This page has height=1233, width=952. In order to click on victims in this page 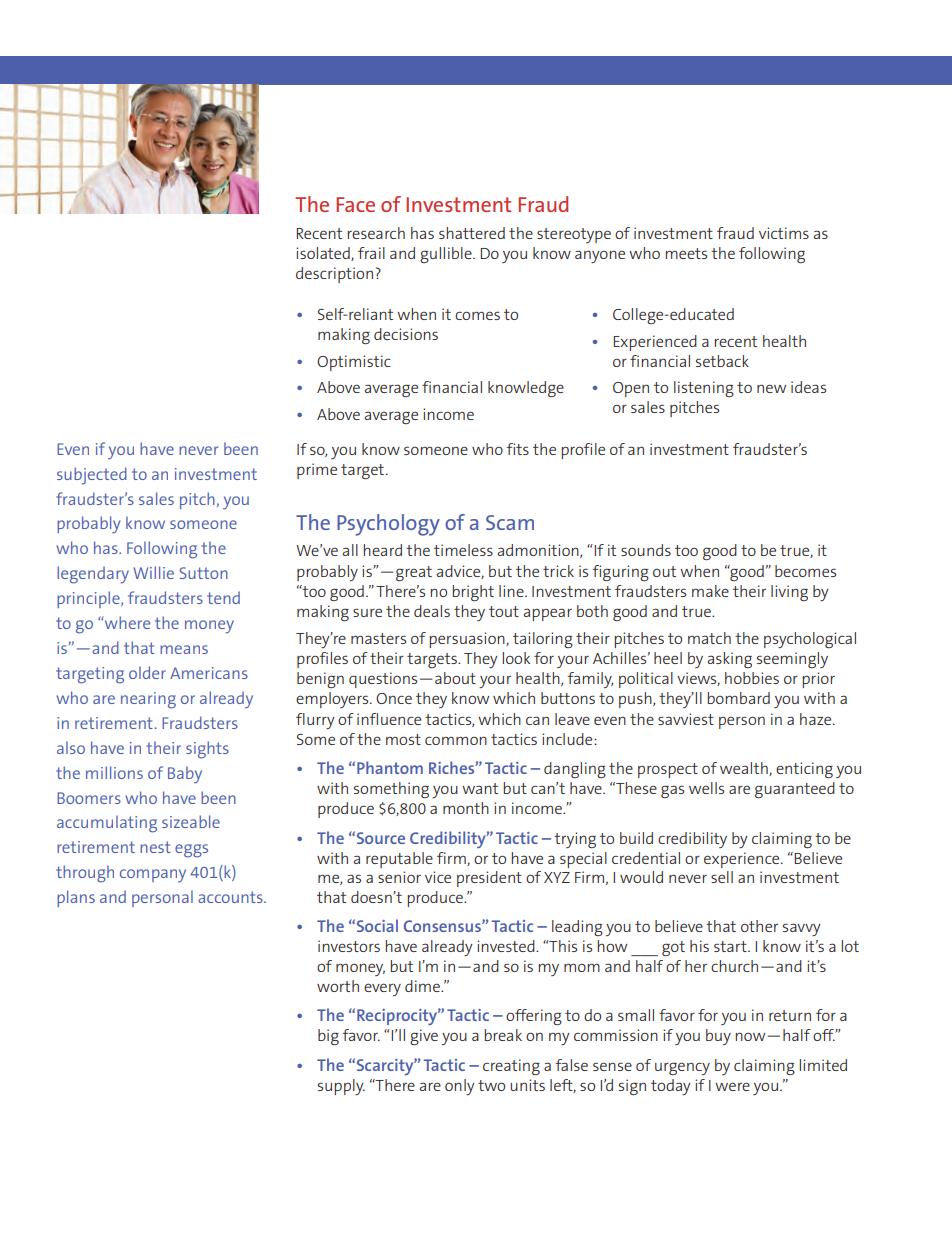, I will do `click(784, 233)`.
